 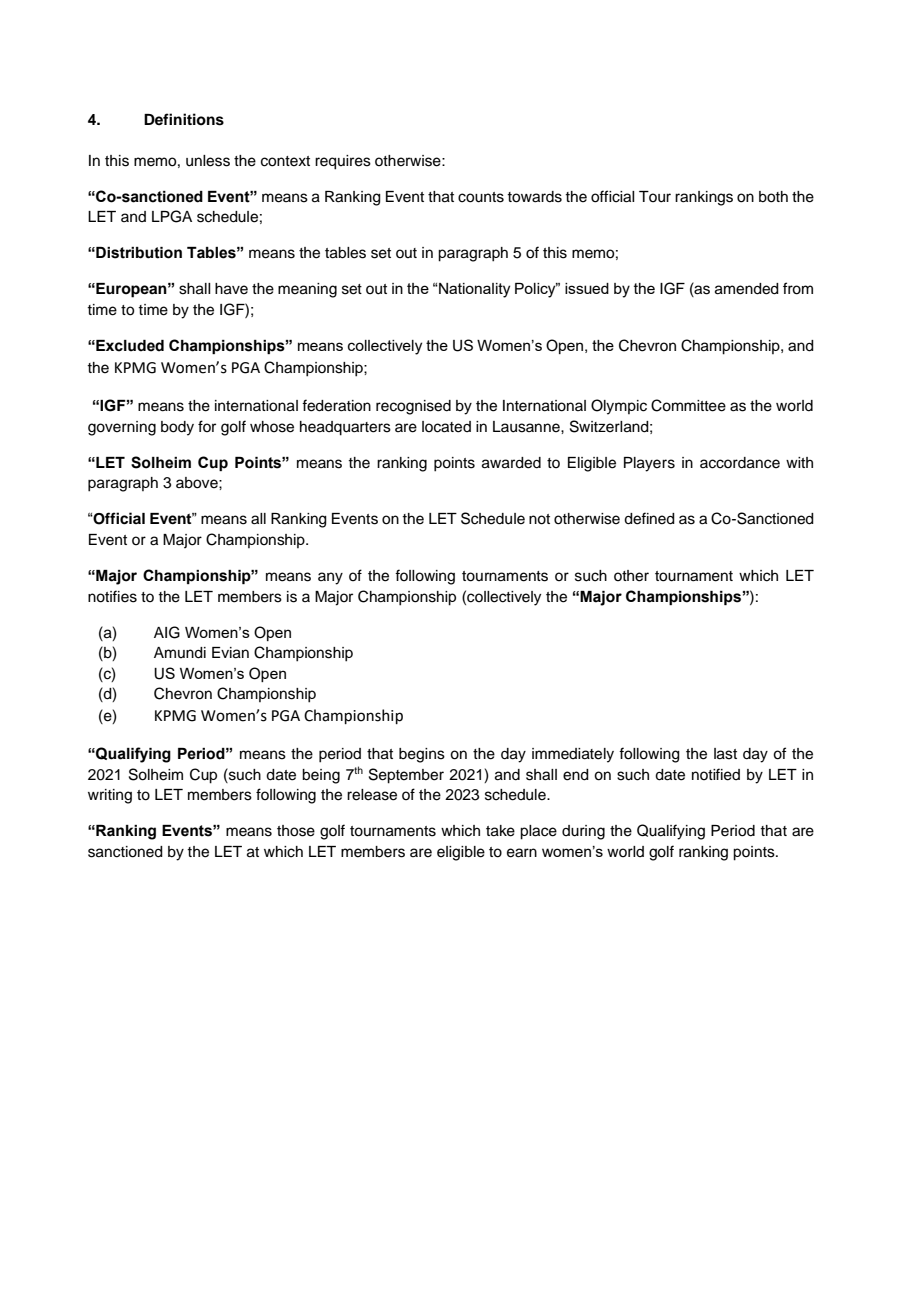 What do you see at coordinates (208, 161) in the screenshot?
I see `unless` at bounding box center [208, 161].
